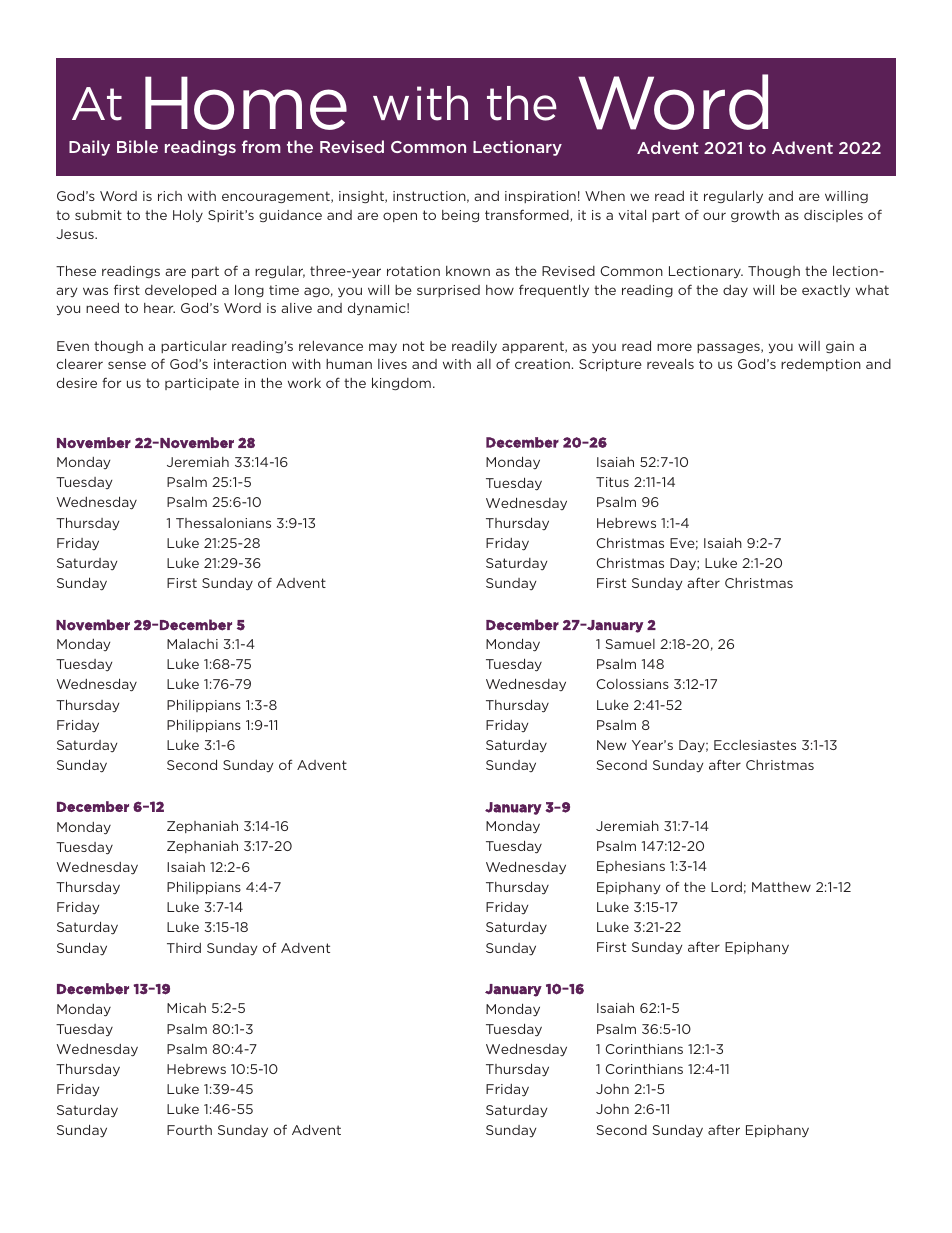 The height and width of the page is (1233, 952). I want to click on Micah, so click(186, 1008).
